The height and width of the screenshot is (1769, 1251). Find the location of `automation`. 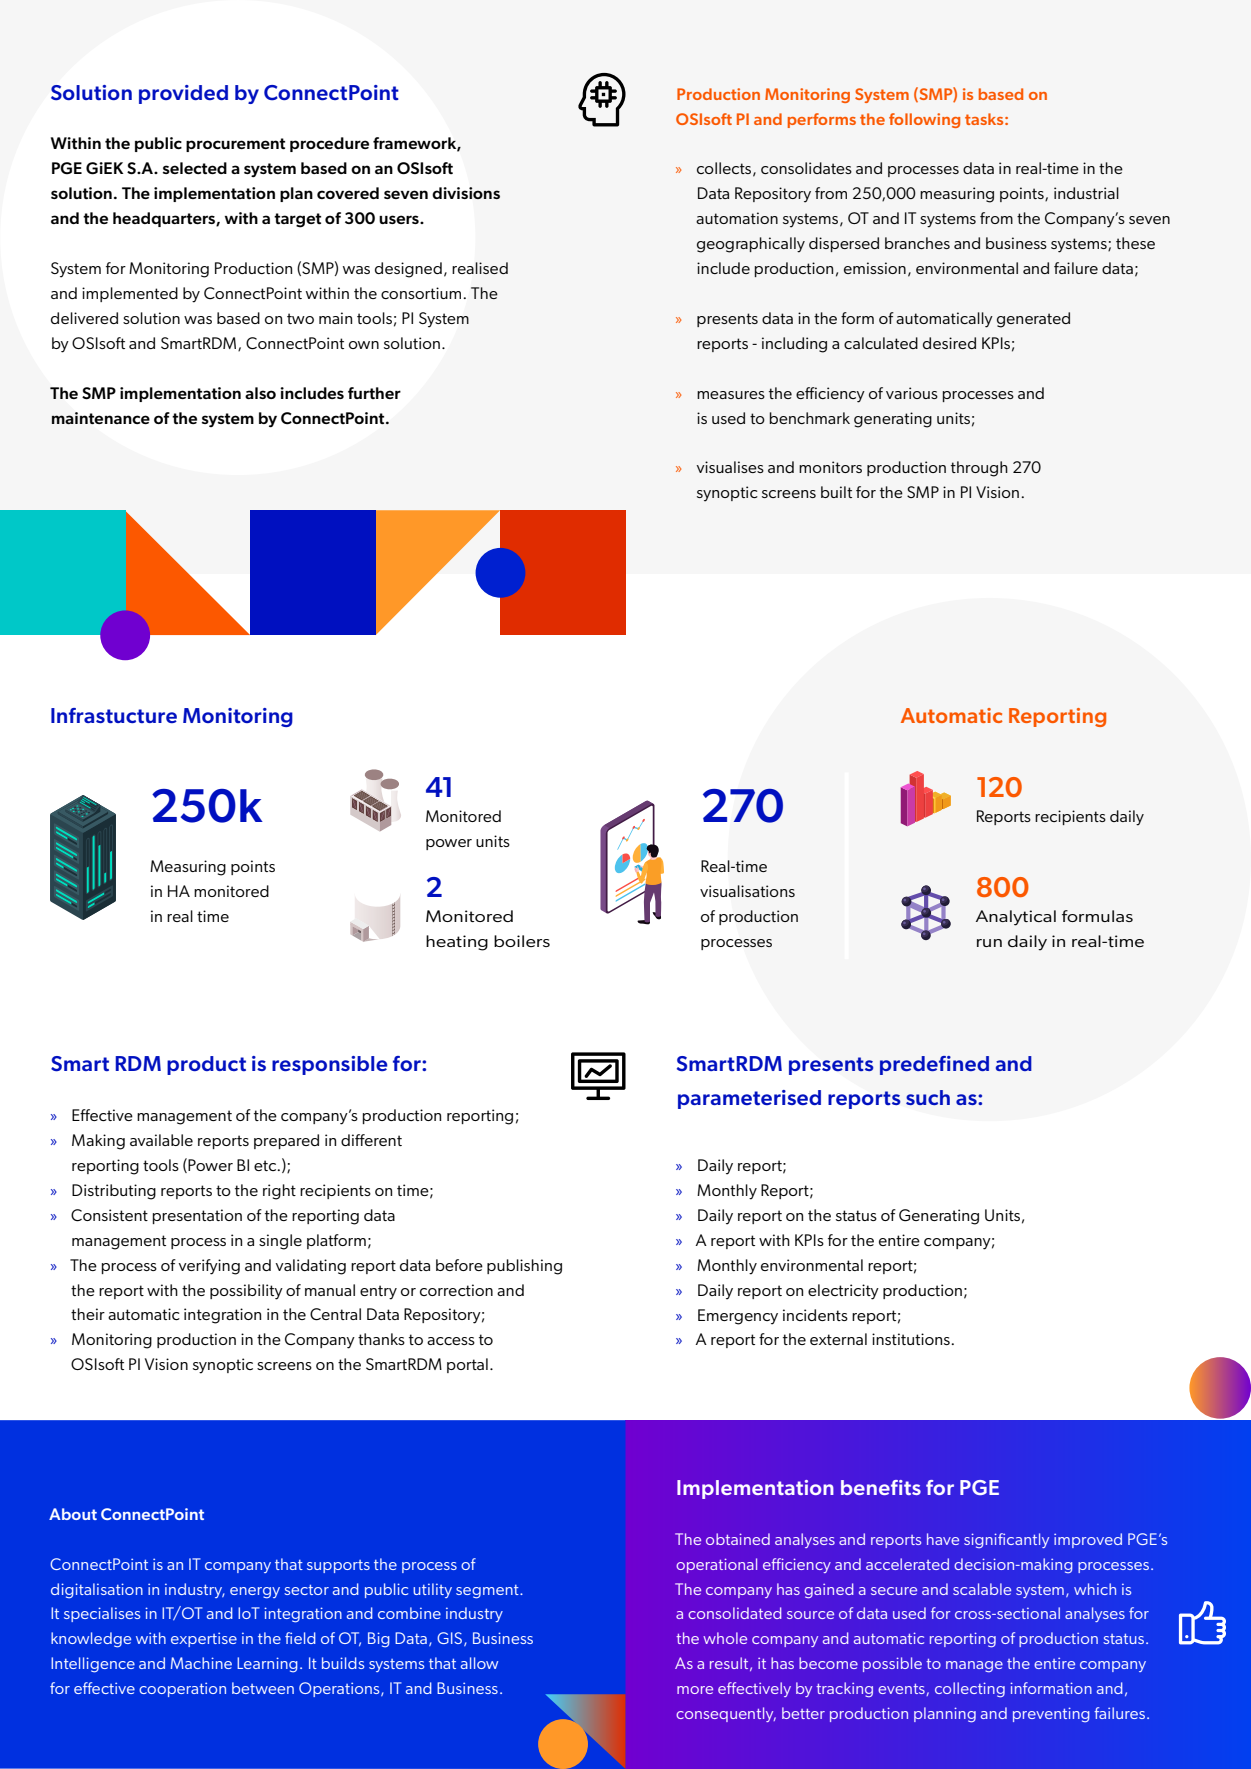

automation is located at coordinates (737, 218).
